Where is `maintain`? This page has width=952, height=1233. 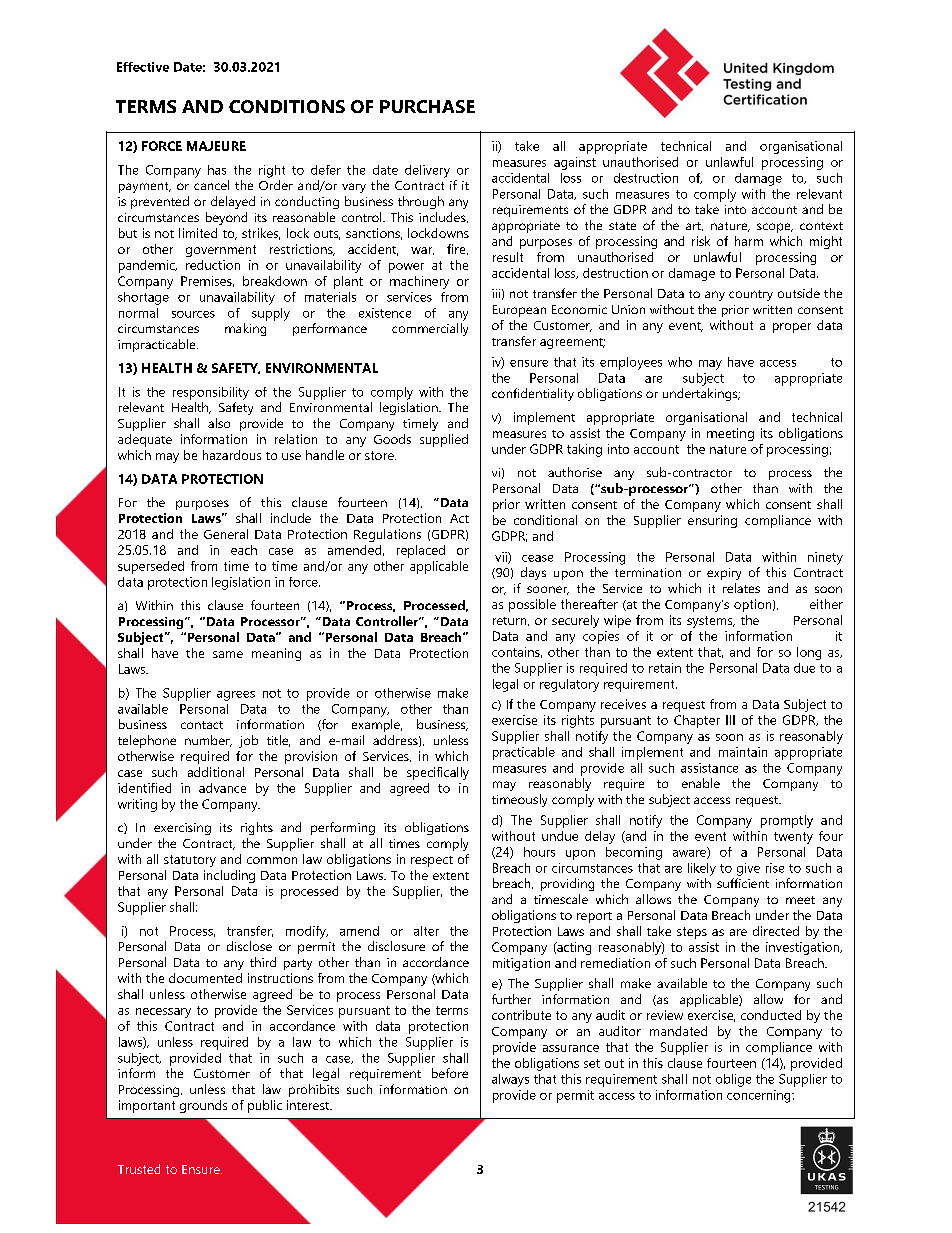 maintain is located at coordinates (743, 752).
